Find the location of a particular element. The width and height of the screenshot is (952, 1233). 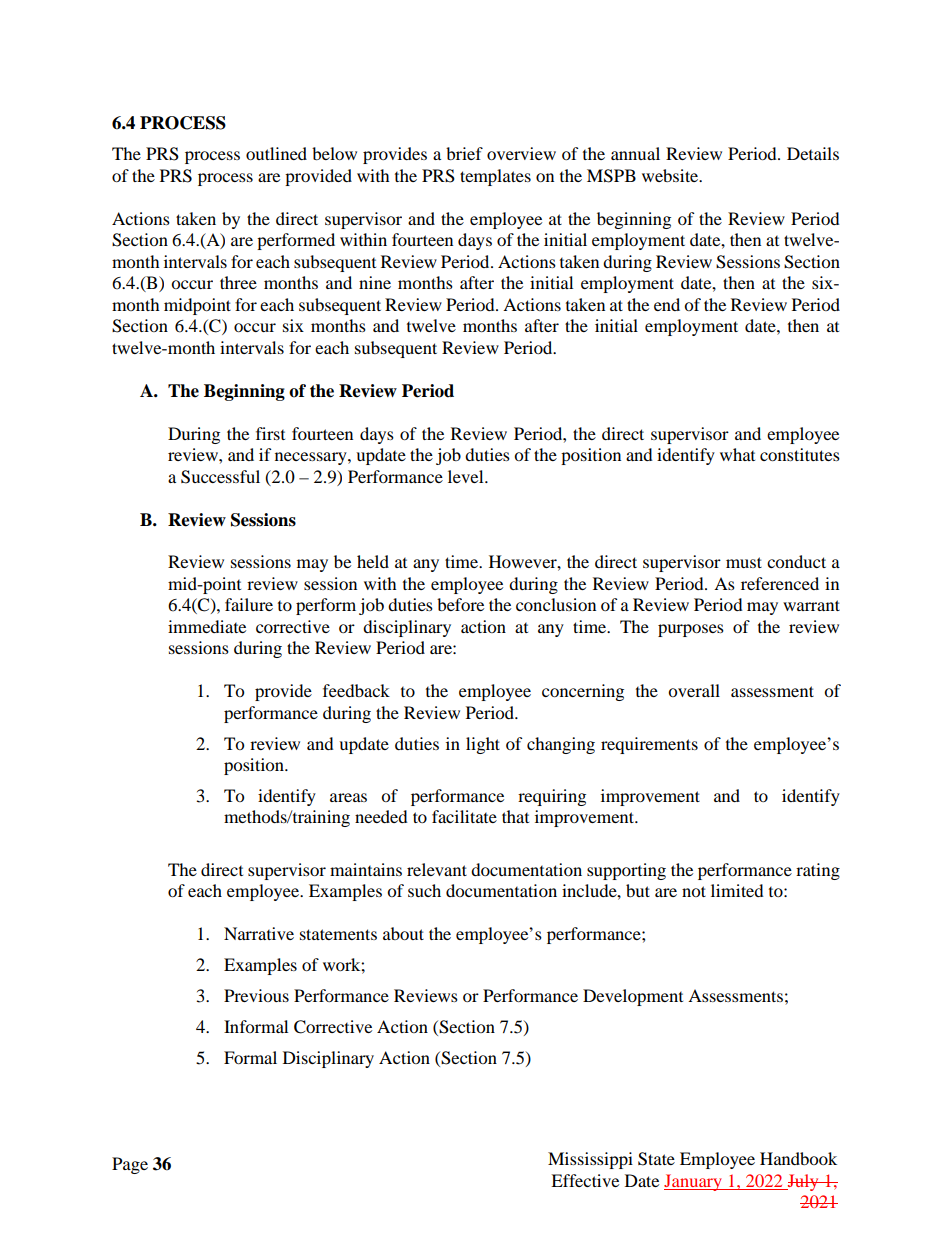

website is located at coordinates (671, 175).
